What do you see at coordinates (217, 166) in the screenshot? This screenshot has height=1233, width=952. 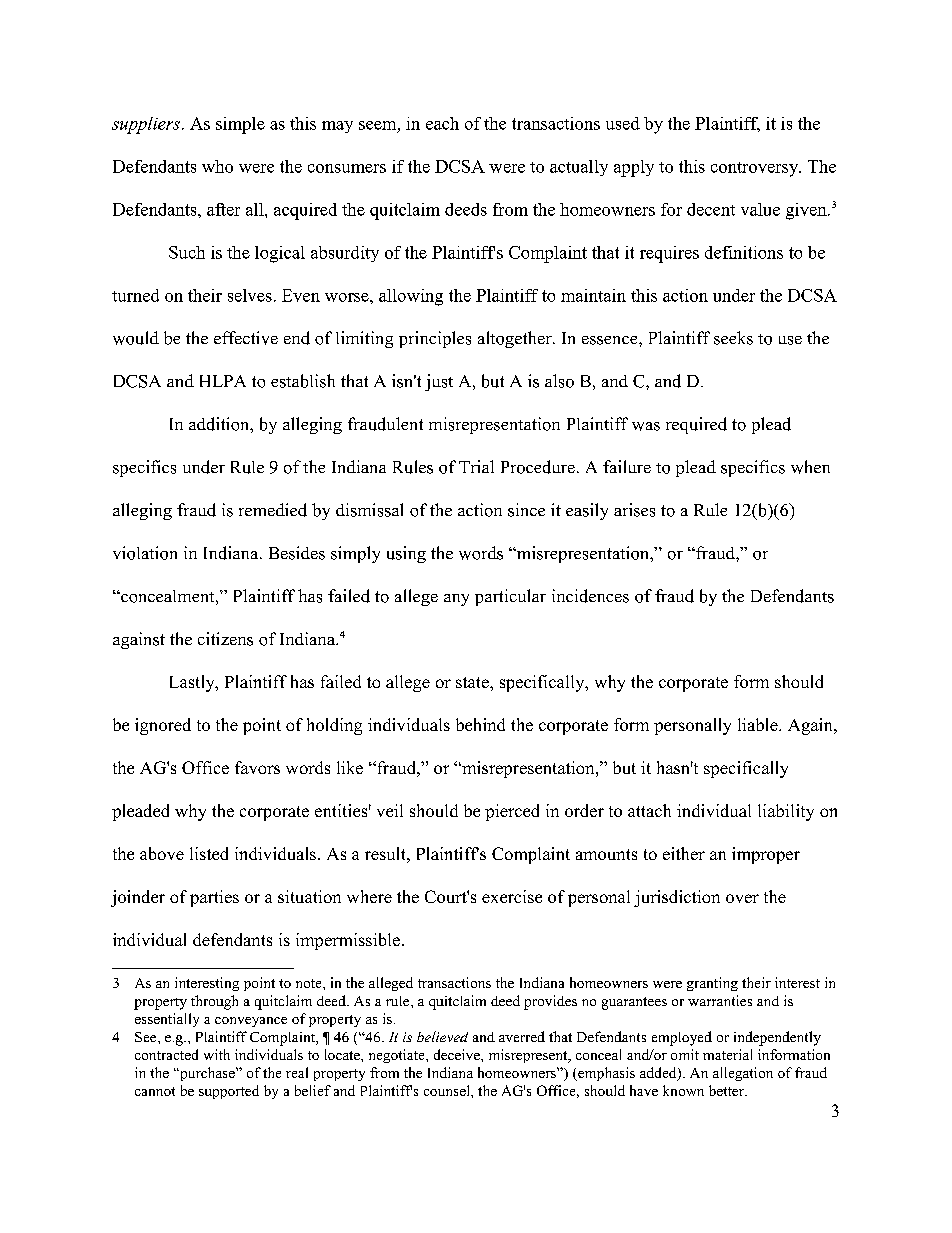 I see `who` at bounding box center [217, 166].
